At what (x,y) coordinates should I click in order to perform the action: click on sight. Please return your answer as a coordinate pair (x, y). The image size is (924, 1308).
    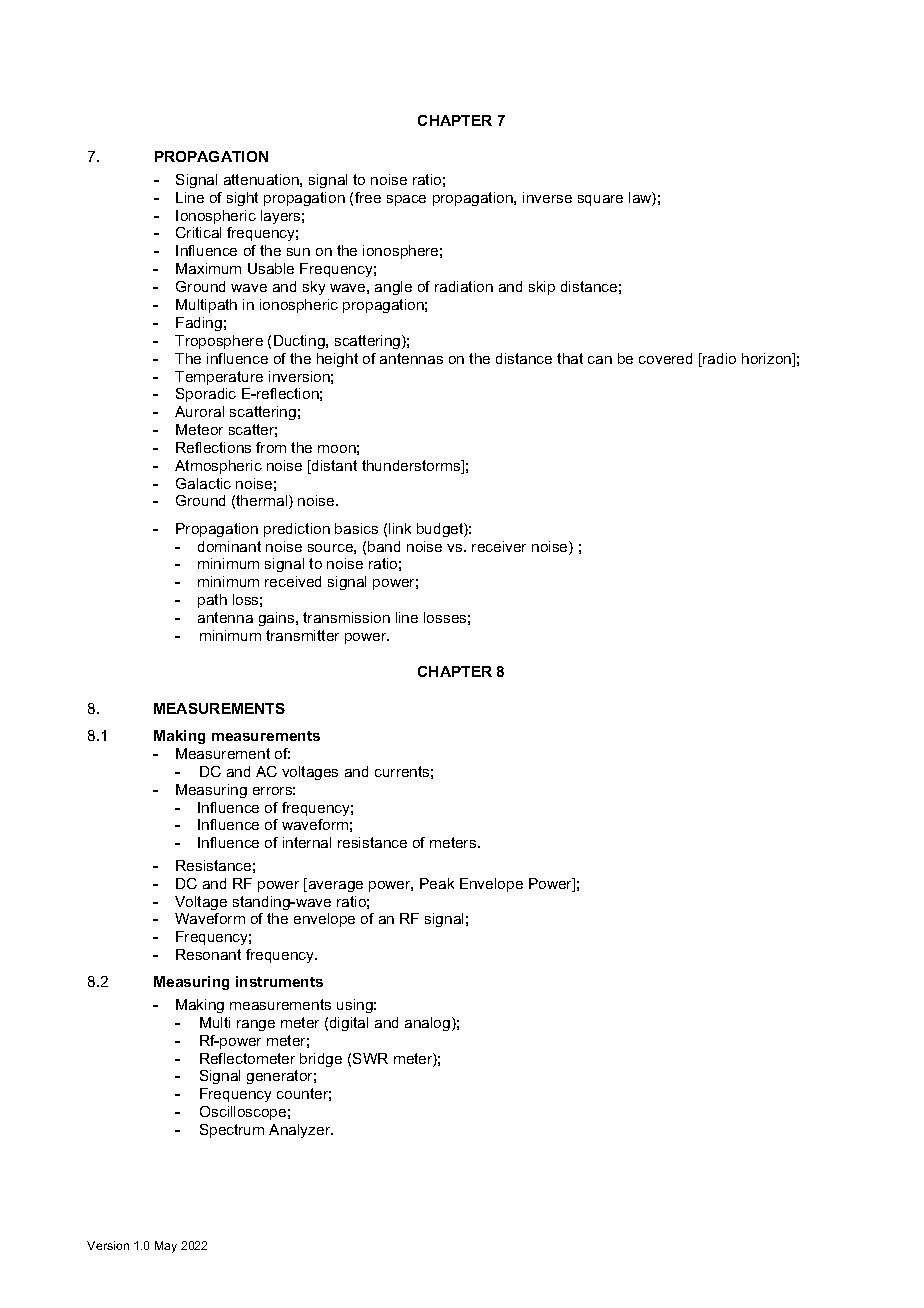
    Looking at the image, I should click on (242, 199).
